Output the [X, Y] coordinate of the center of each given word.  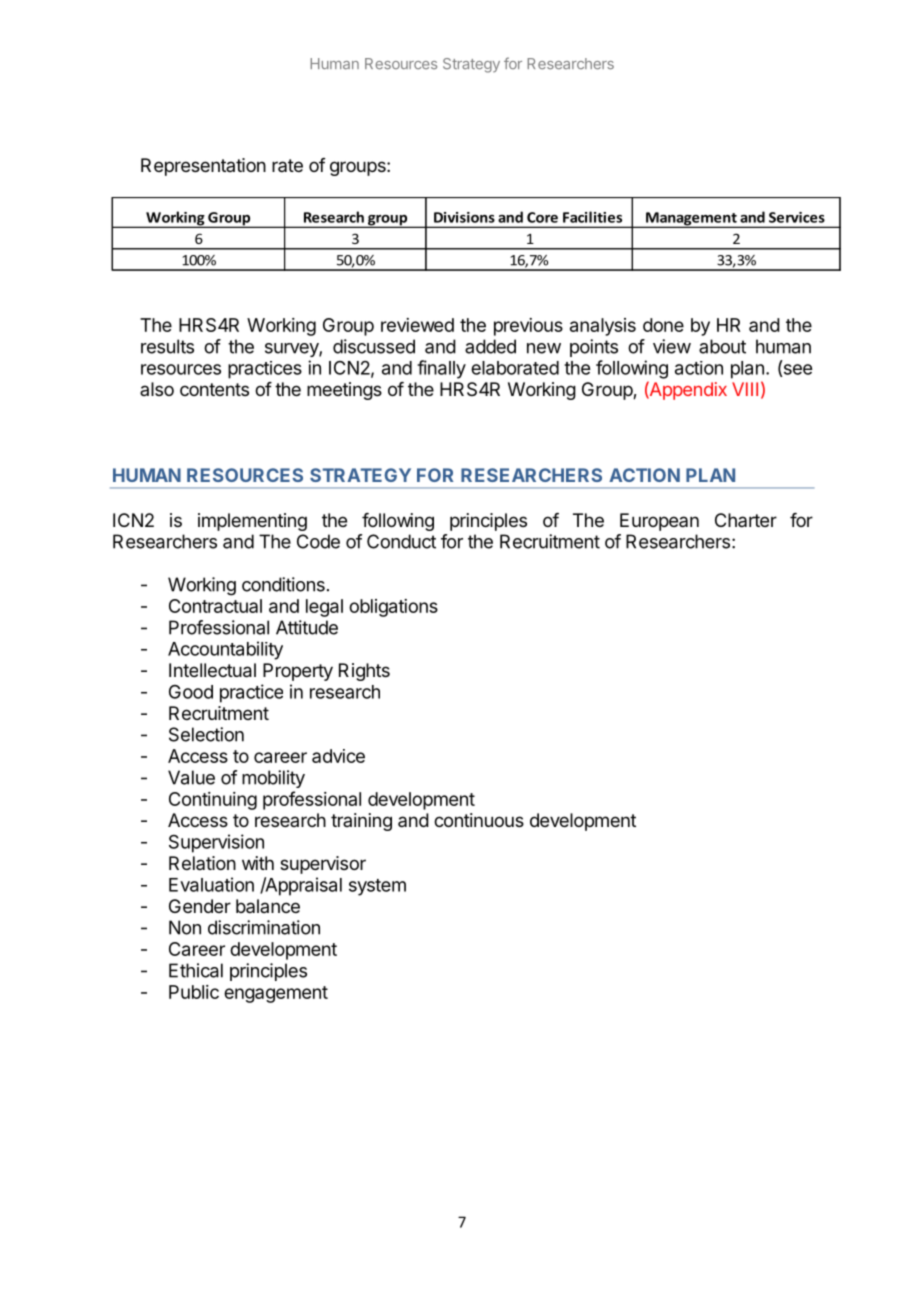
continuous [479, 820]
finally [441, 369]
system [377, 887]
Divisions [464, 217]
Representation [203, 167]
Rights [364, 672]
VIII [745, 389]
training [361, 822]
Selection [206, 734]
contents [214, 389]
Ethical [196, 970]
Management [691, 220]
